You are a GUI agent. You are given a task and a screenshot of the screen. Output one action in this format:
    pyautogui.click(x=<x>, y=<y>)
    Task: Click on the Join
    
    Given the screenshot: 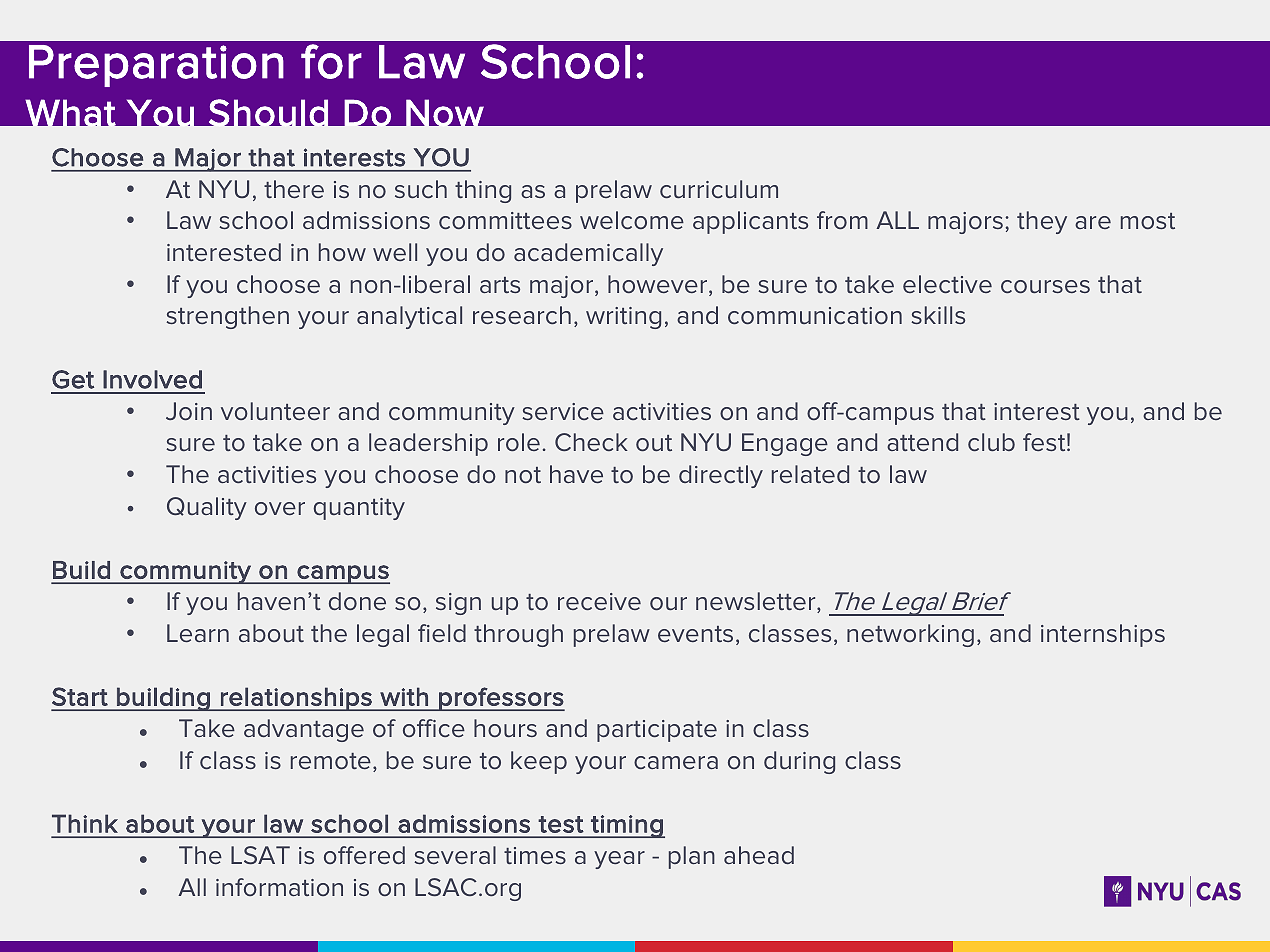 What is the action you would take?
    pyautogui.click(x=189, y=411)
